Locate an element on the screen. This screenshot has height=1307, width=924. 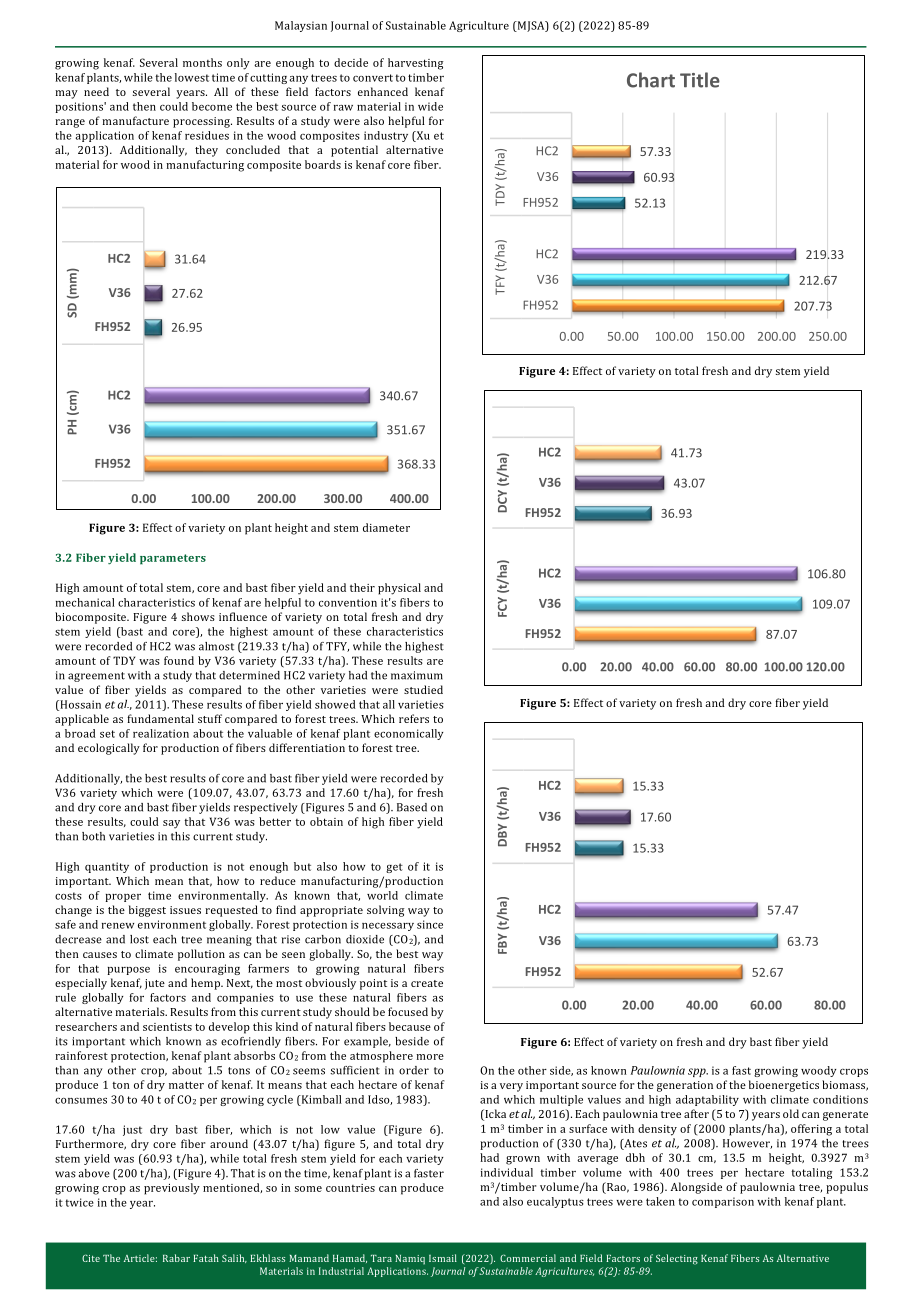
parameters is located at coordinates (173, 559).
